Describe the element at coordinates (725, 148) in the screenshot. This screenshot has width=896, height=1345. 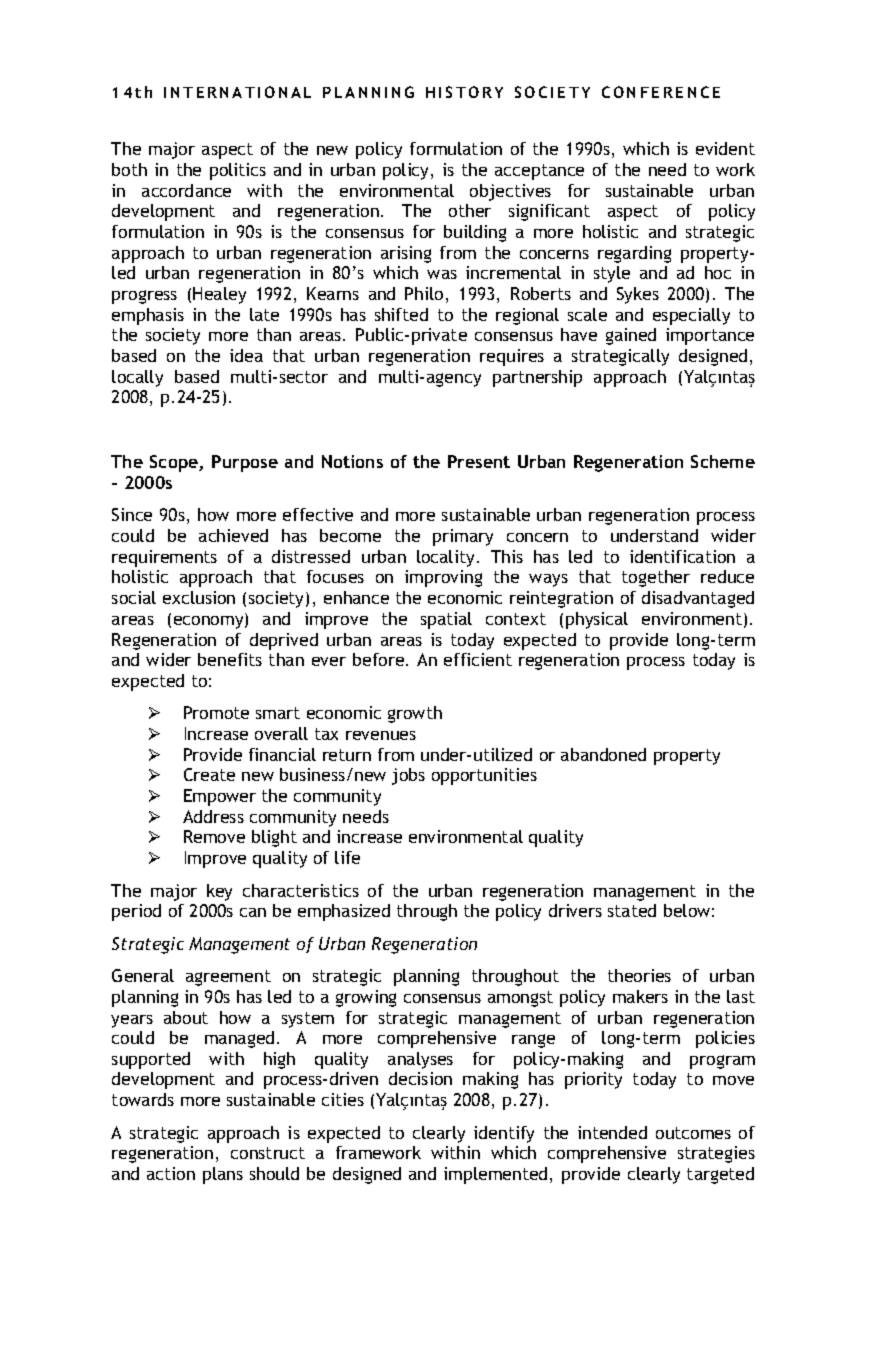
I see `evident` at that location.
